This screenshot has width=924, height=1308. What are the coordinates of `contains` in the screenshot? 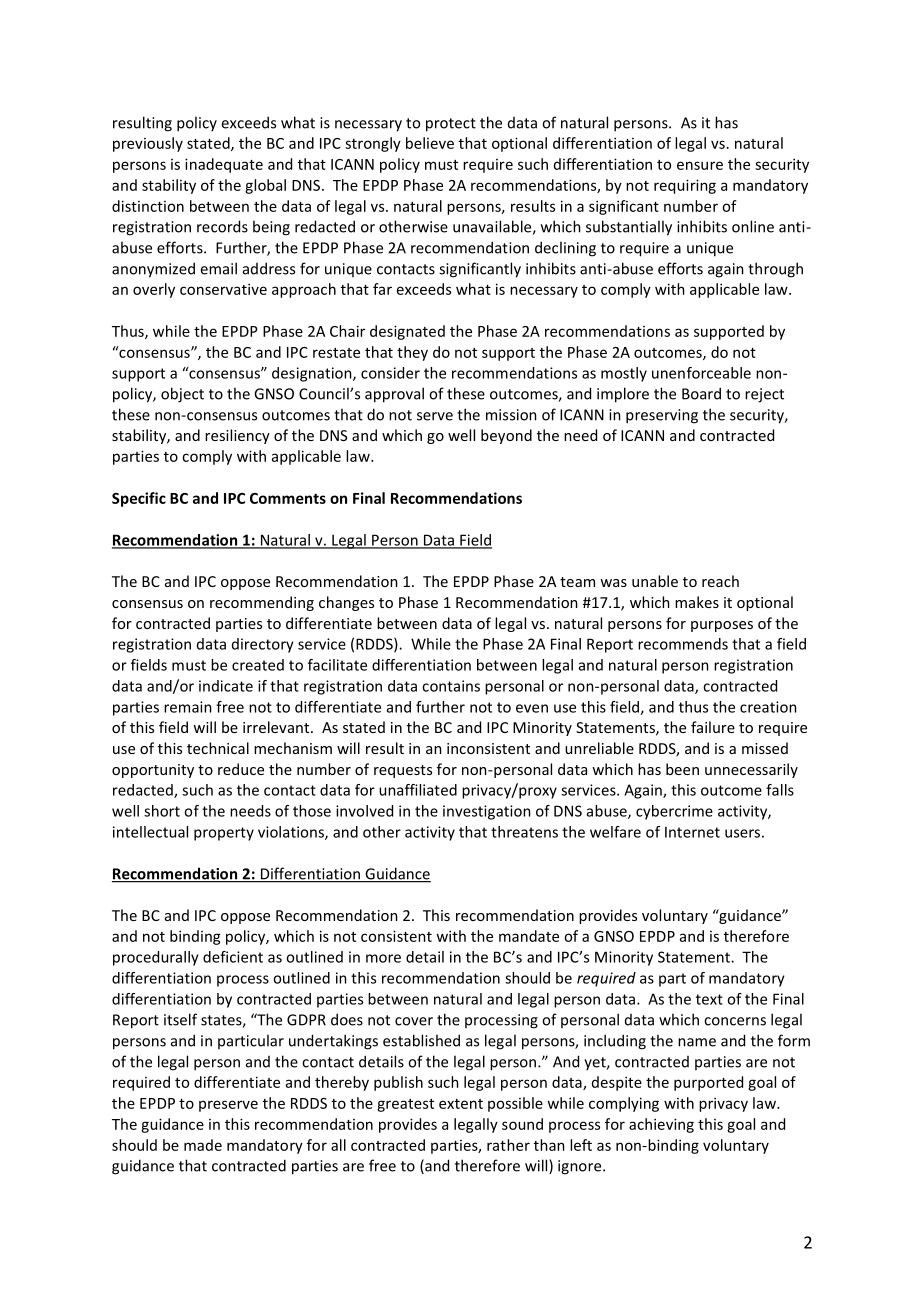 It's located at (451, 686).
